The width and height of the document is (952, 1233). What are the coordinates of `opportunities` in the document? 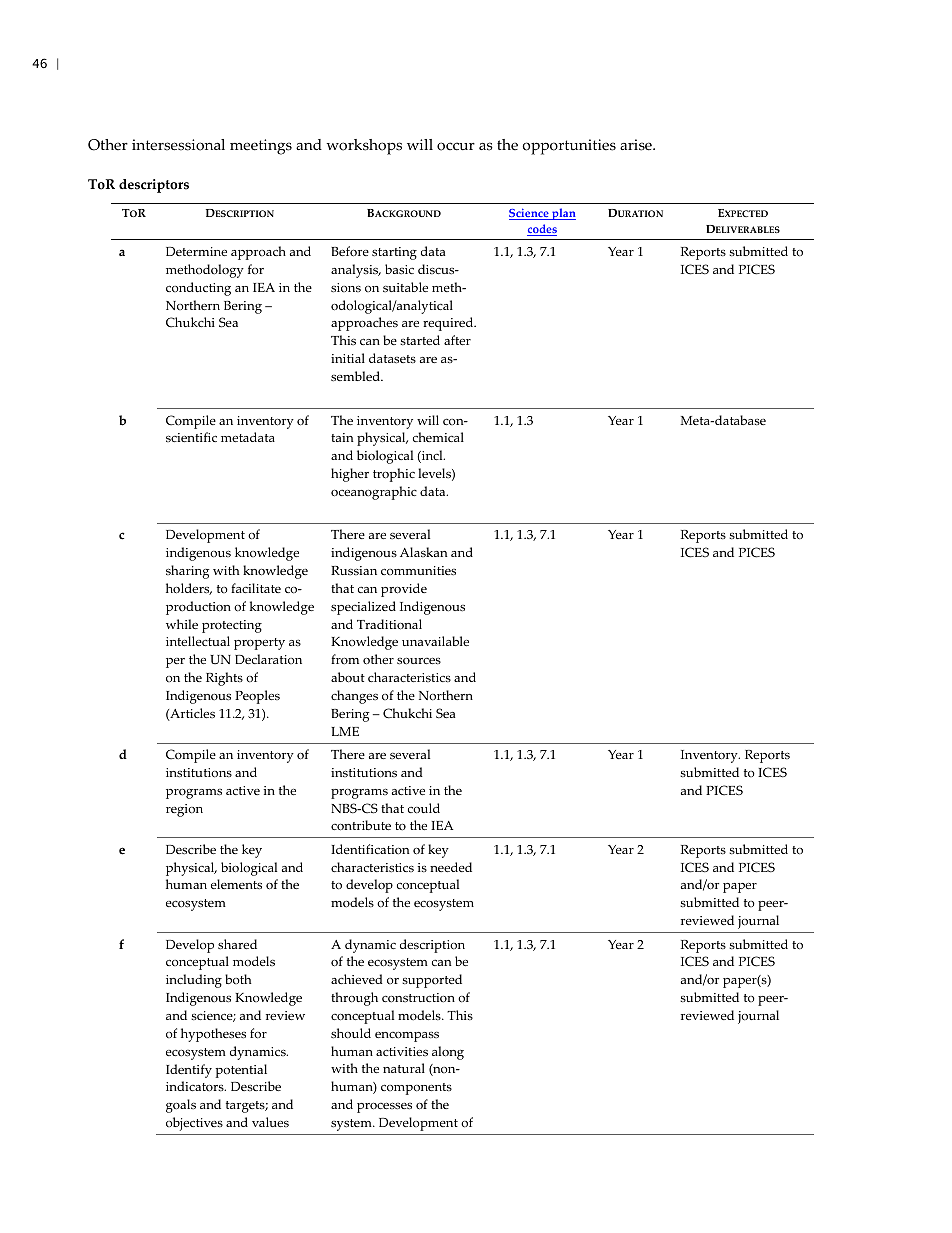 It's located at (569, 147).
